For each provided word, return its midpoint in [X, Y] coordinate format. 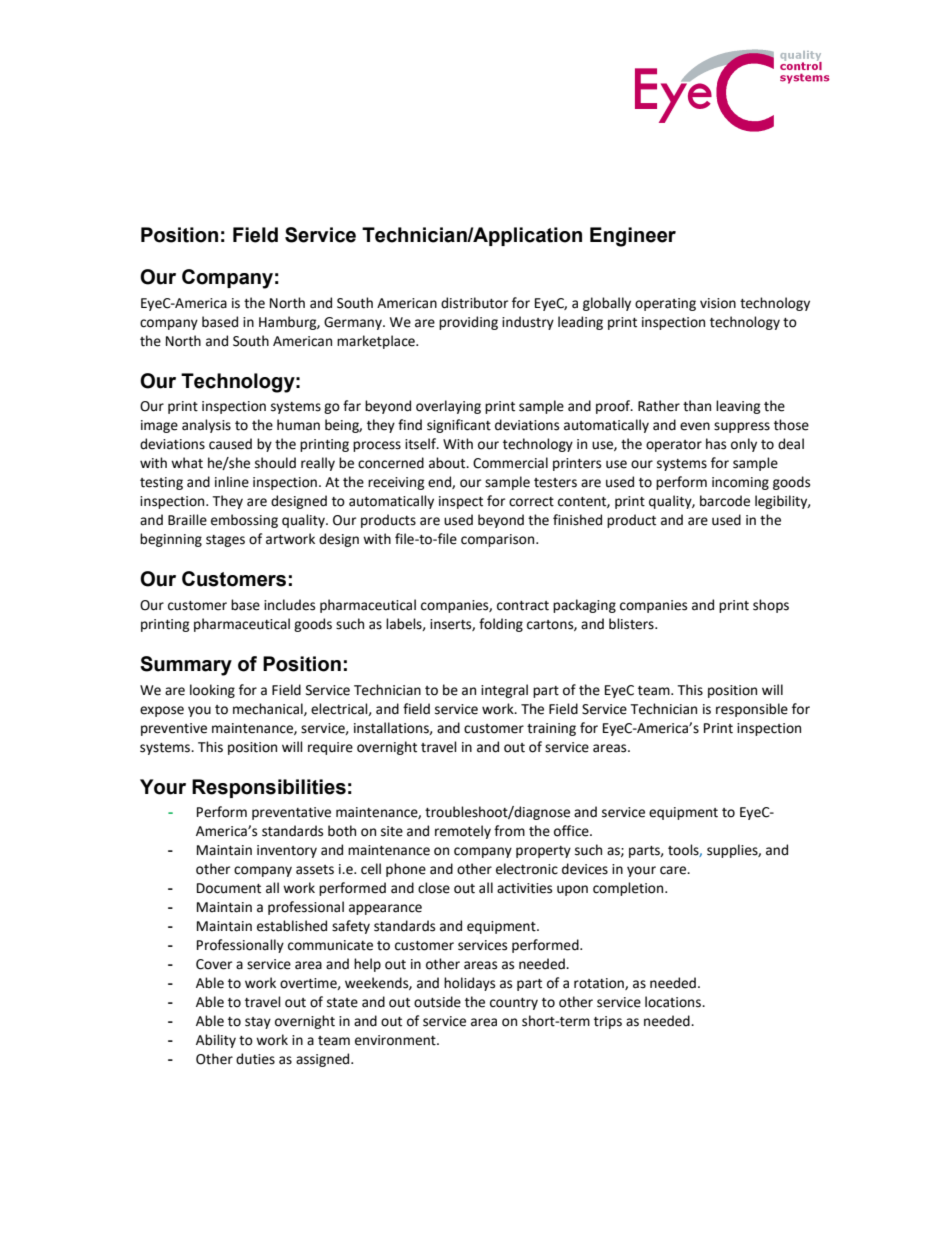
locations [674, 1002]
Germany [354, 323]
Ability [216, 1041]
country [514, 1004]
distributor [474, 303]
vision [718, 303]
